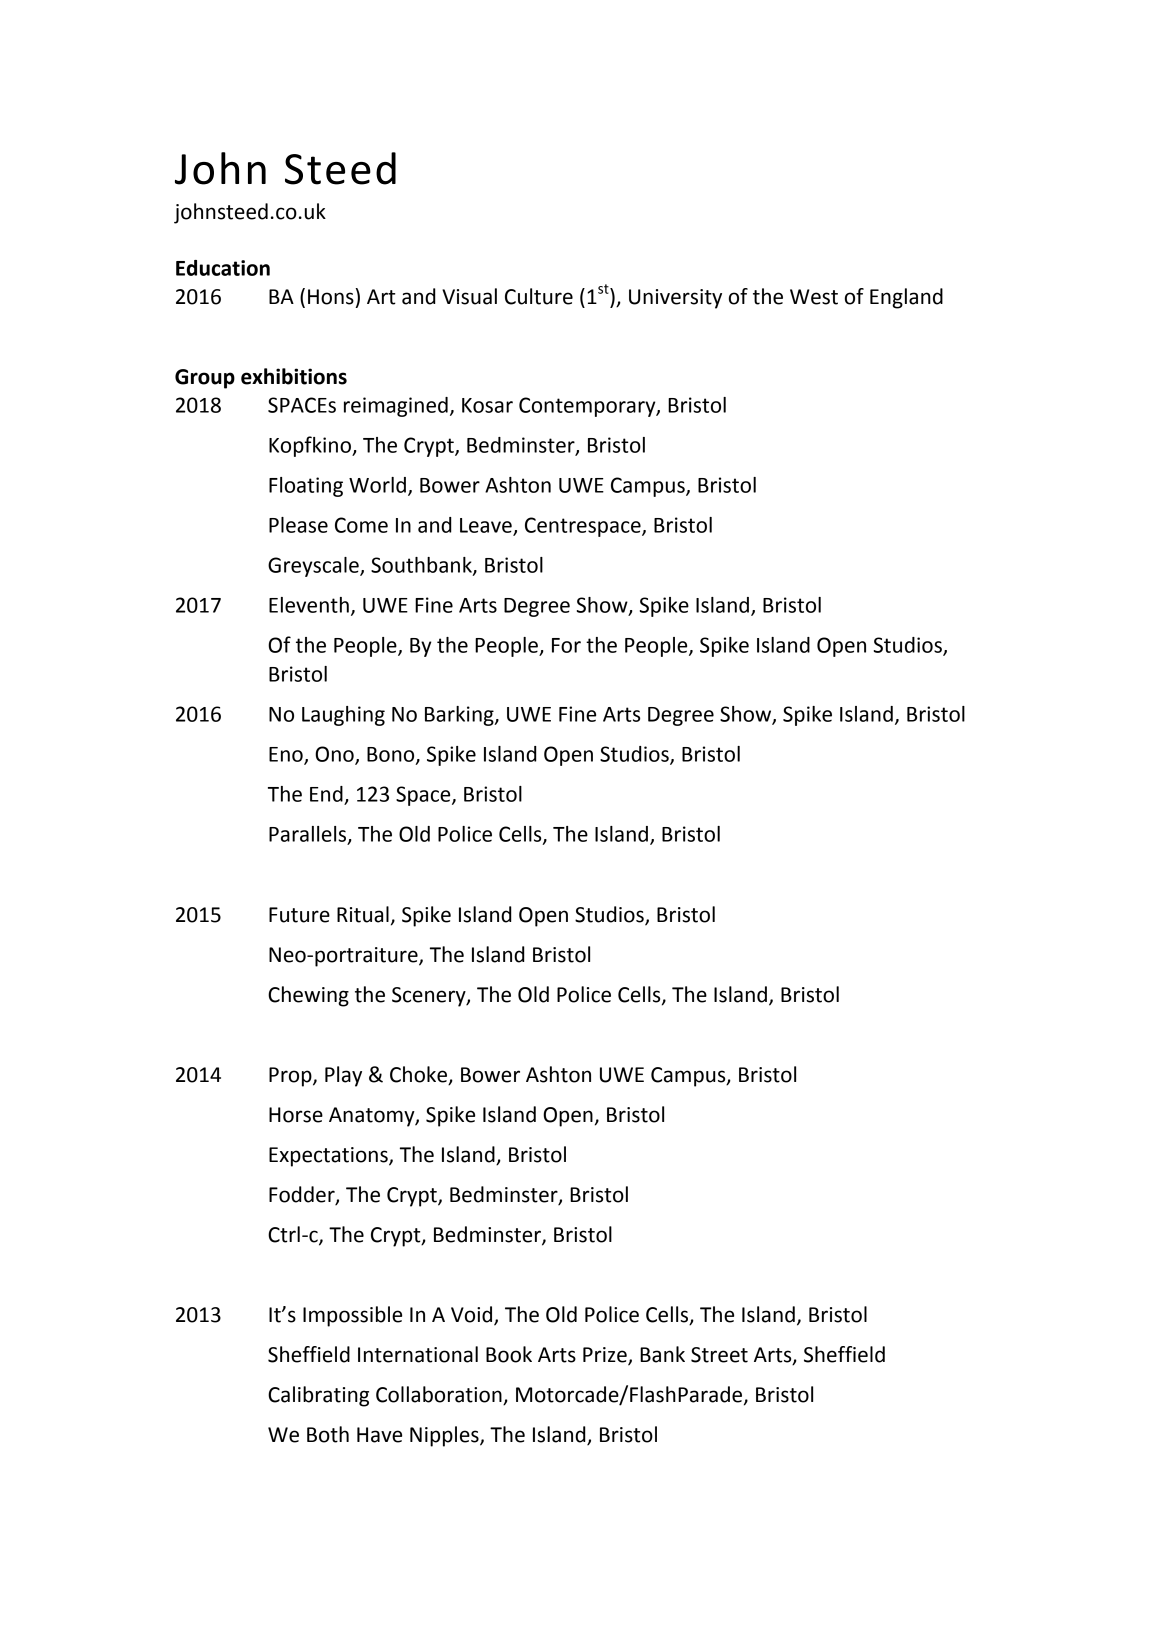  I want to click on For, so click(566, 645).
